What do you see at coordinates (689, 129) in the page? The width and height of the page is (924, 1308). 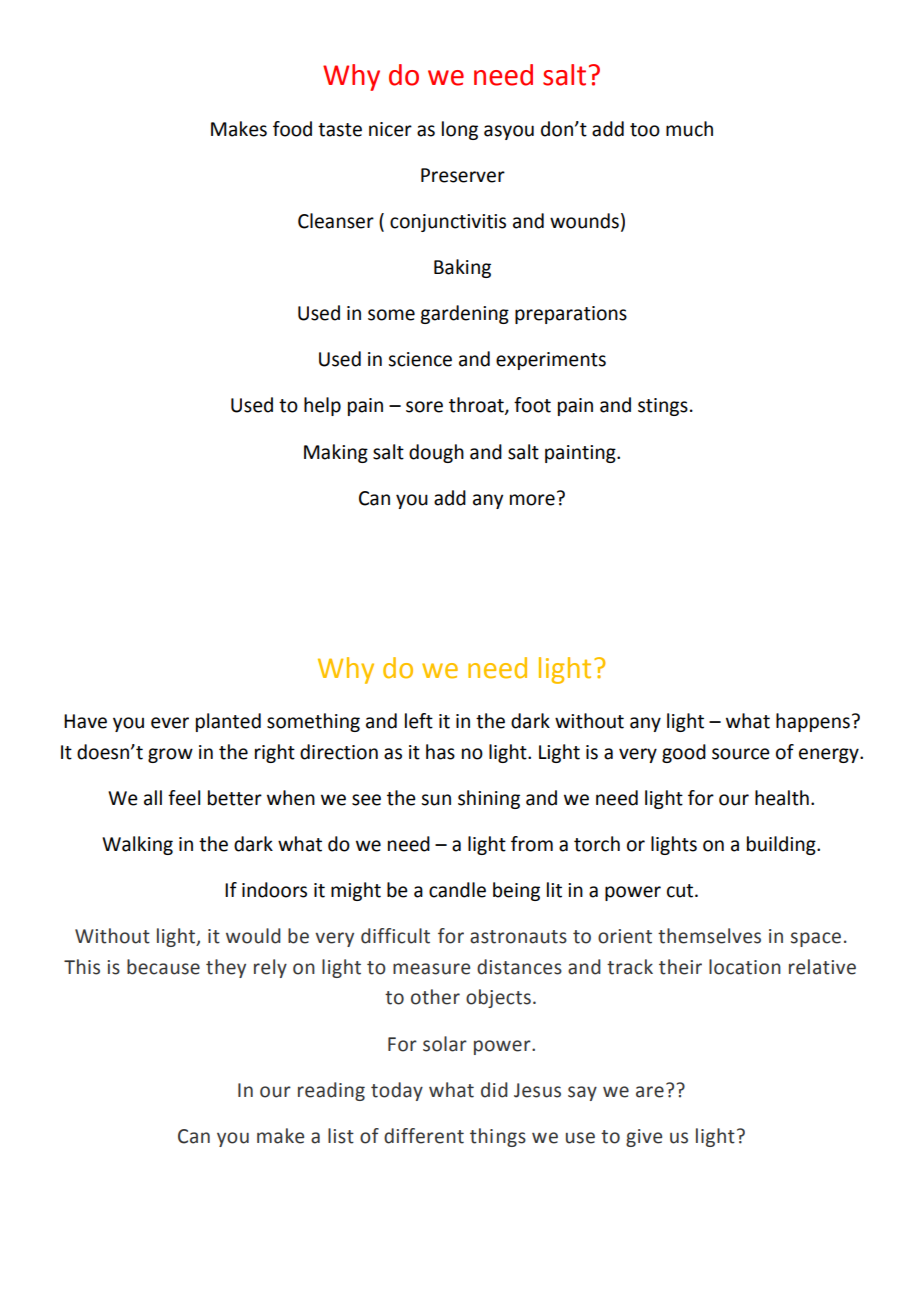 I see `much` at bounding box center [689, 129].
